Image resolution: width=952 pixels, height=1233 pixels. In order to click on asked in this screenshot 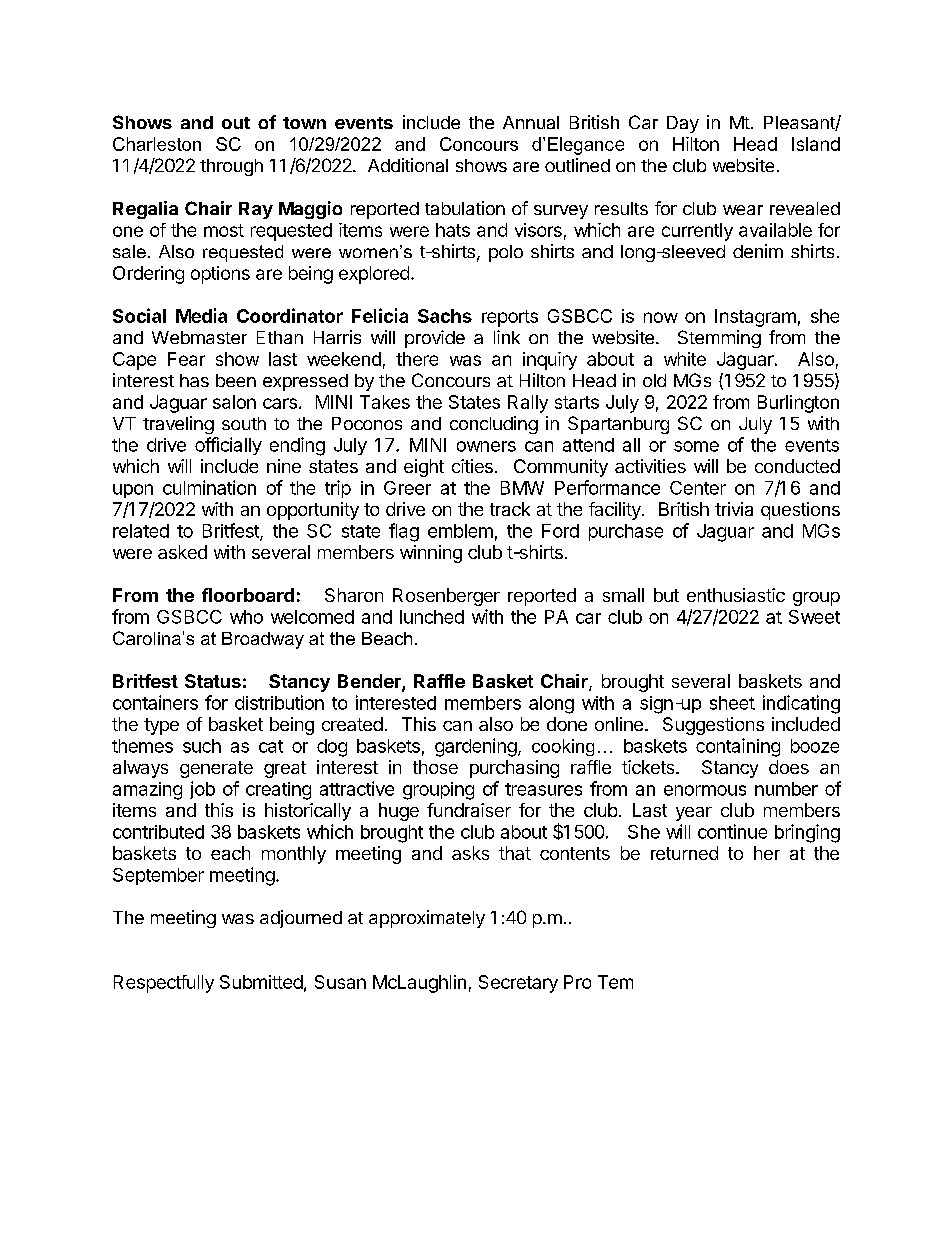, I will do `click(182, 552)`.
